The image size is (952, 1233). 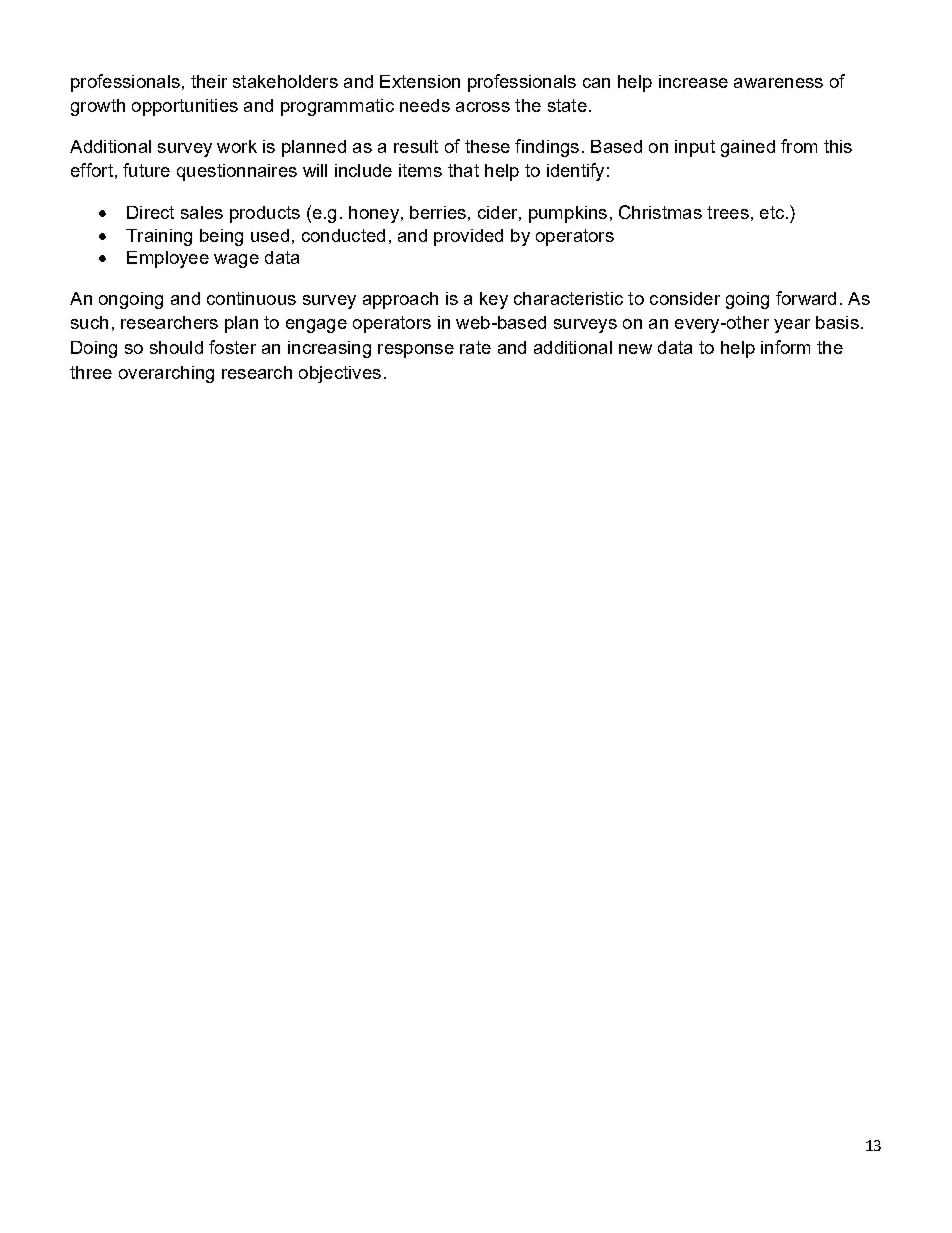 I want to click on Extension, so click(x=420, y=81).
